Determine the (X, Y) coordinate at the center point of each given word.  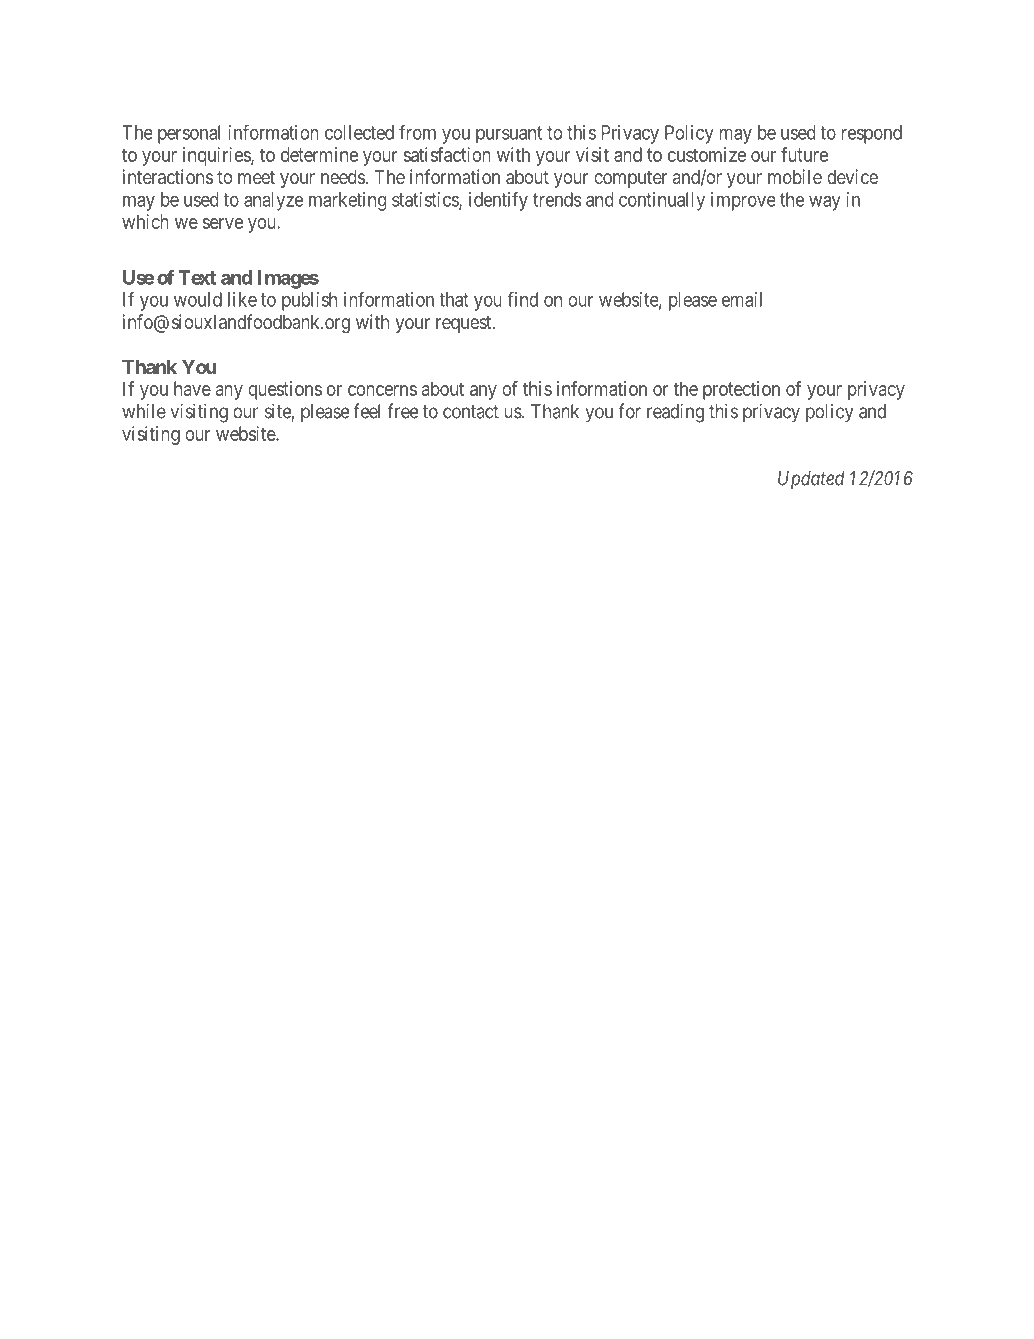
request (465, 324)
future (804, 154)
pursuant (509, 134)
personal (189, 134)
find (522, 299)
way (825, 203)
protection (741, 390)
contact (471, 412)
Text (197, 277)
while (144, 411)
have (192, 388)
